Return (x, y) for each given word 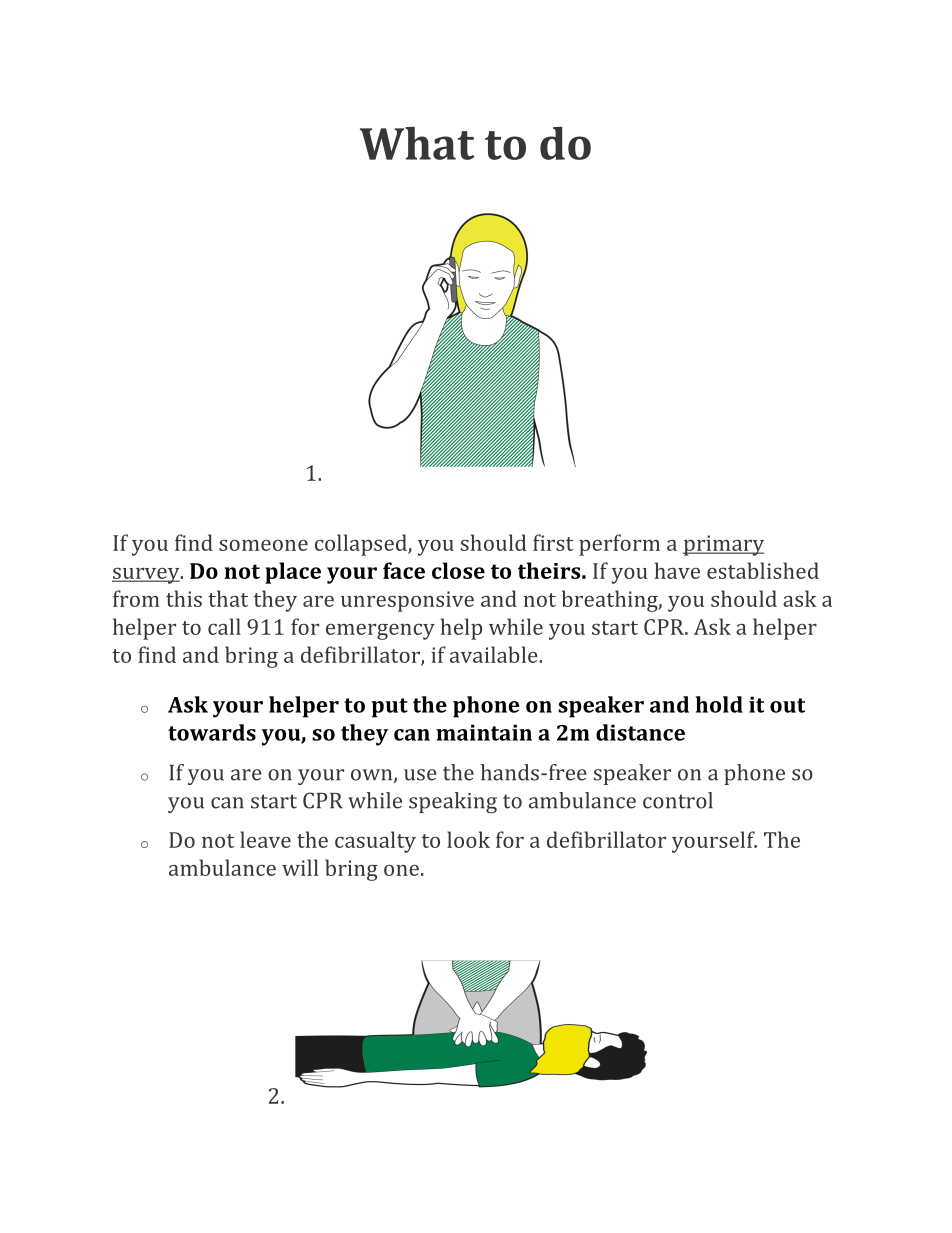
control (678, 800)
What (417, 143)
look (468, 839)
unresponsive (407, 601)
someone (263, 545)
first (553, 542)
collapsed (362, 545)
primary (723, 545)
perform (619, 545)
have (677, 570)
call (224, 626)
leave (265, 839)
